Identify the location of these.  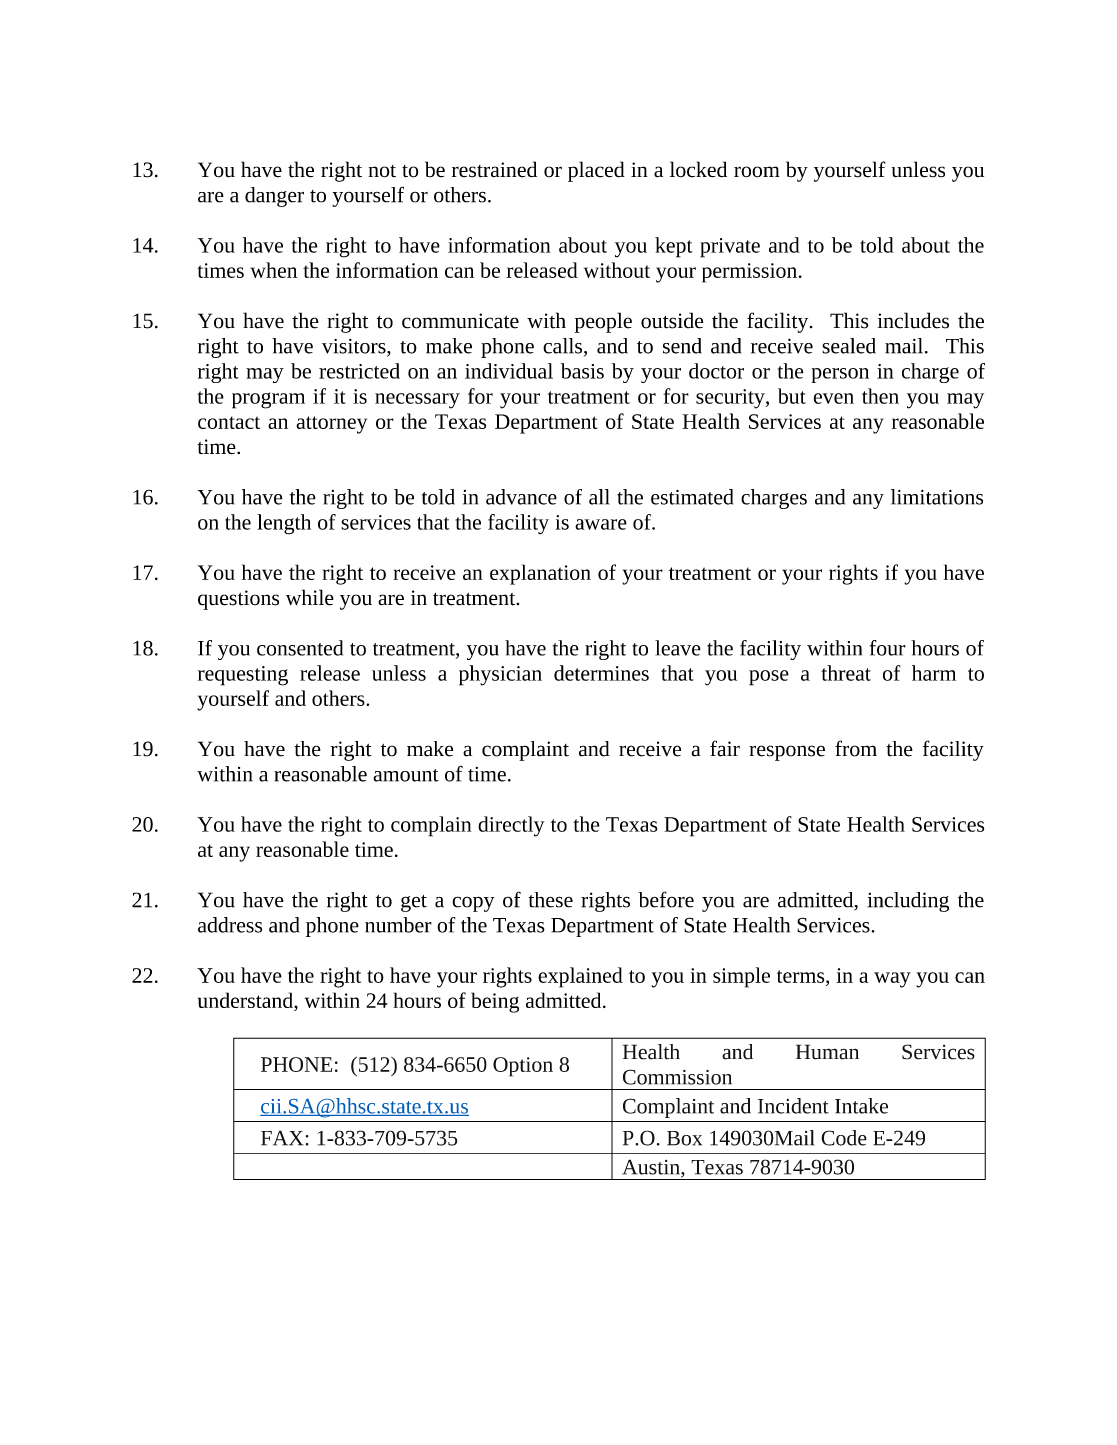
(550, 900).
